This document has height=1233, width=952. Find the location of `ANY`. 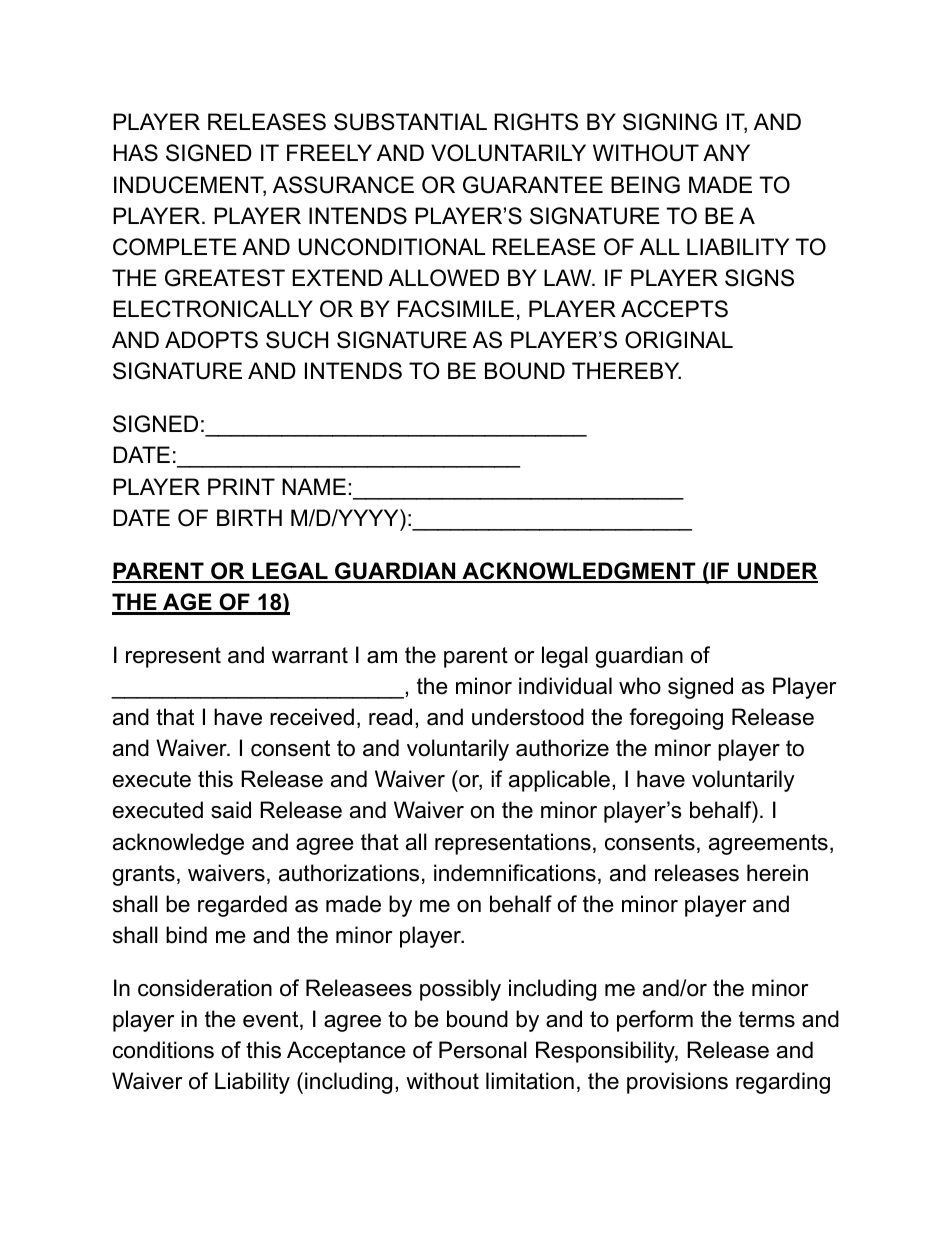

ANY is located at coordinates (726, 152).
